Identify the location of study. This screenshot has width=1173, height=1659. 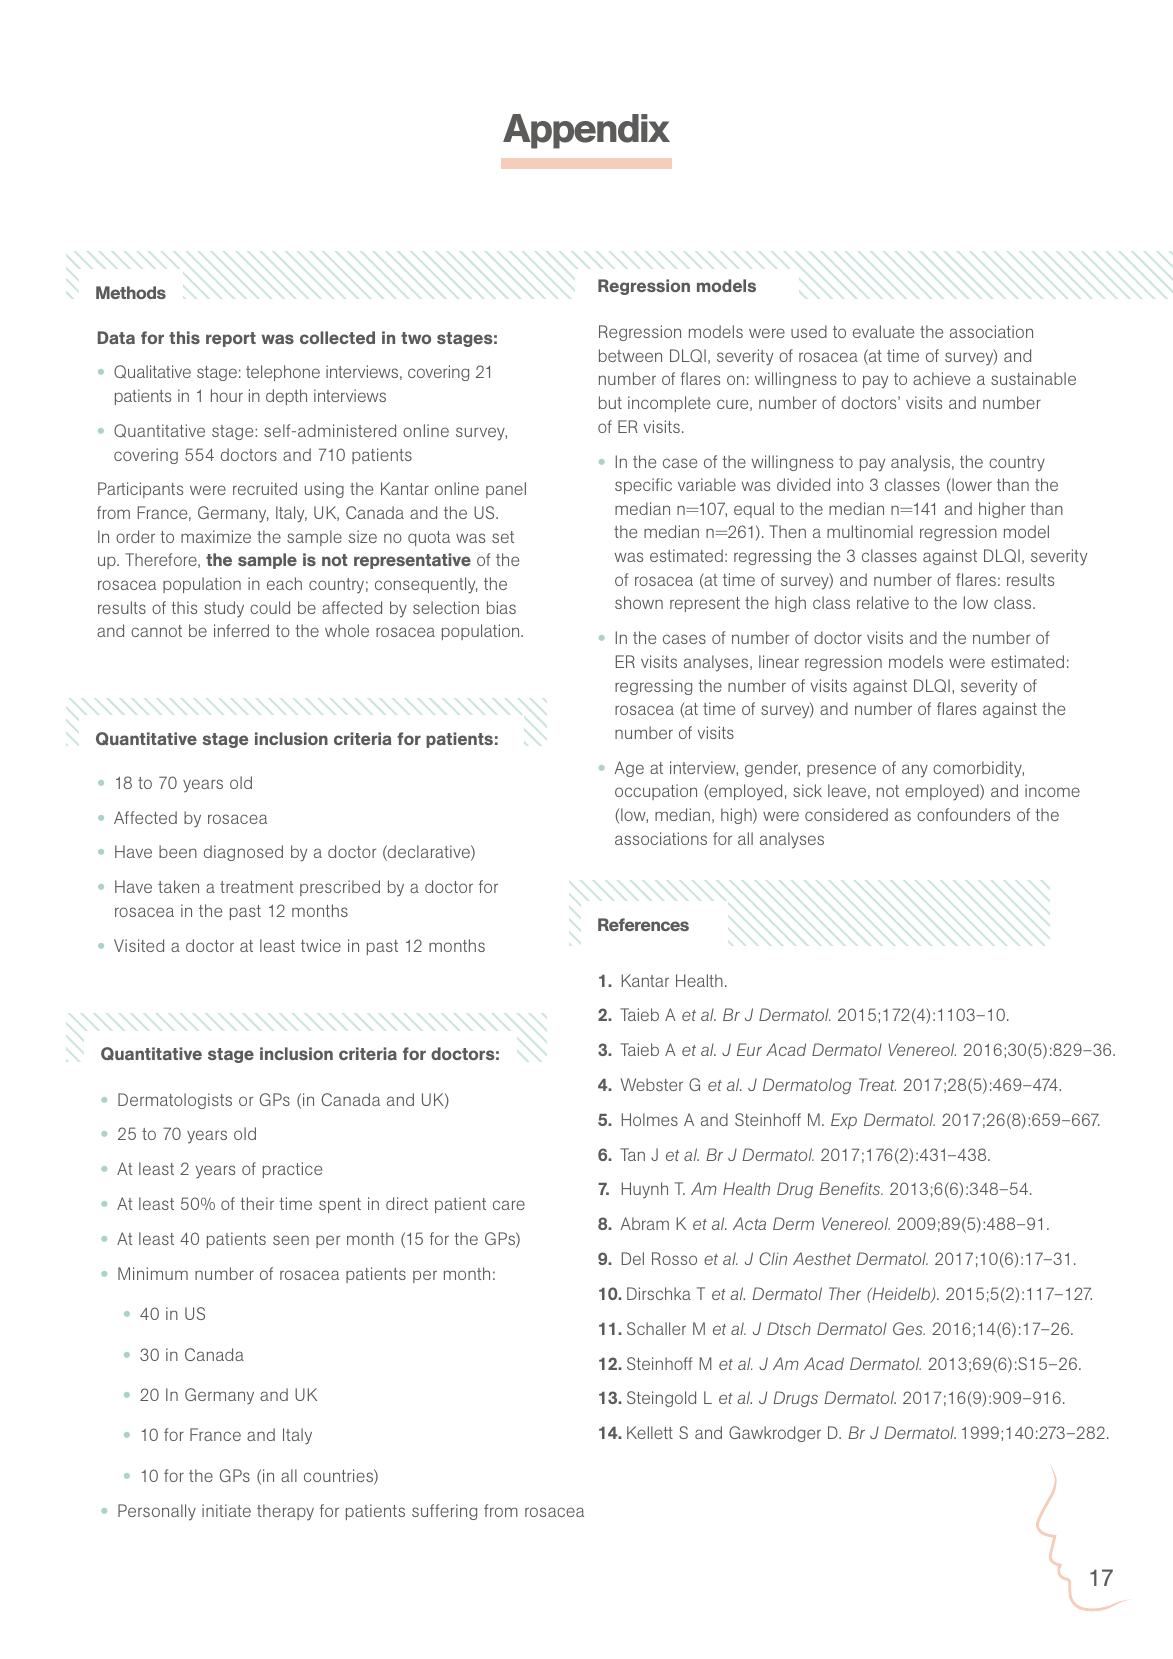
(224, 609).
